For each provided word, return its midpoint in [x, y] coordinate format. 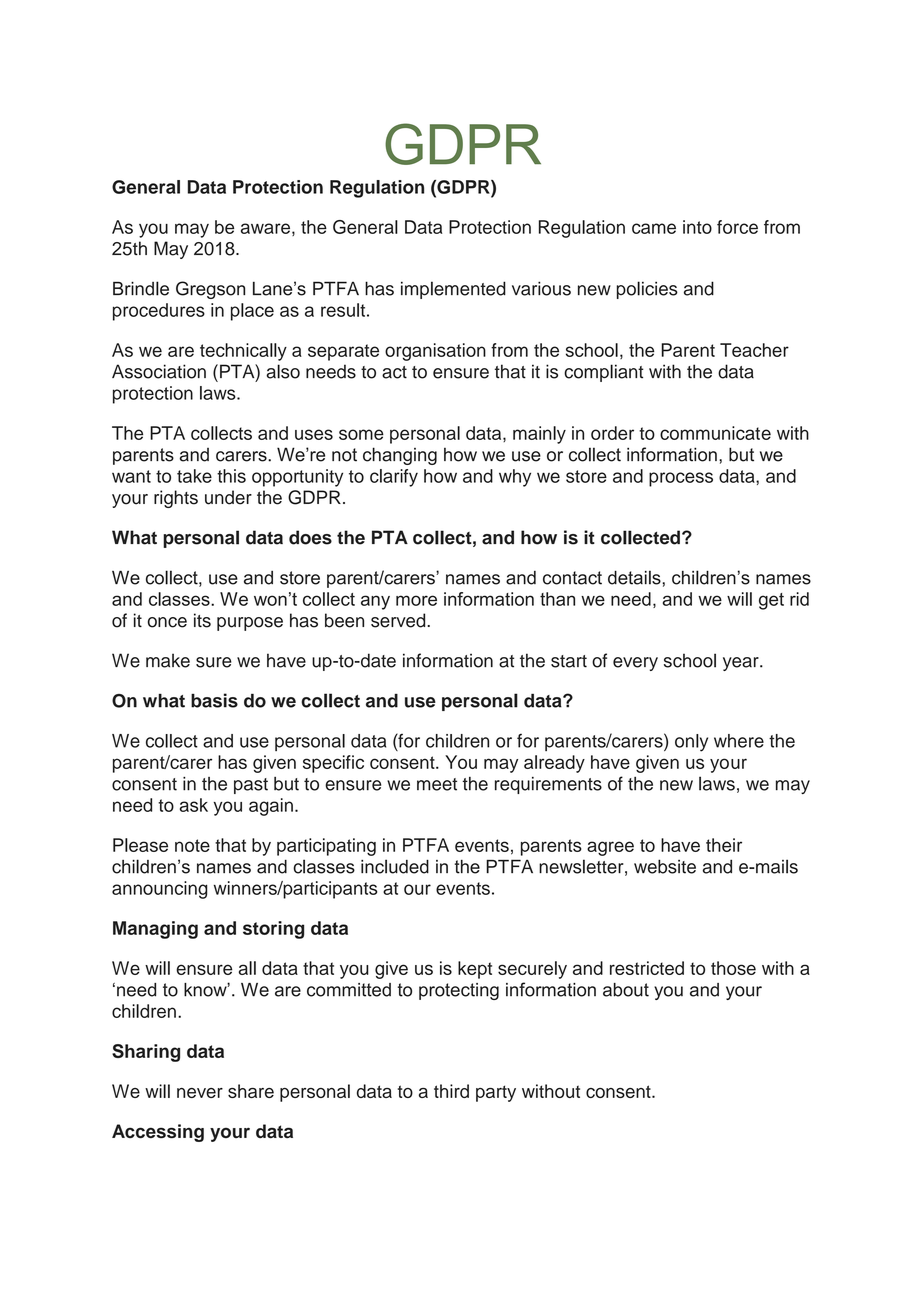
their [724, 845]
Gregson [210, 290]
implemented [453, 290]
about [626, 990]
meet [437, 784]
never [200, 1093]
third [451, 1091]
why [515, 478]
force [737, 227]
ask [194, 805]
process [681, 479]
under [228, 497]
